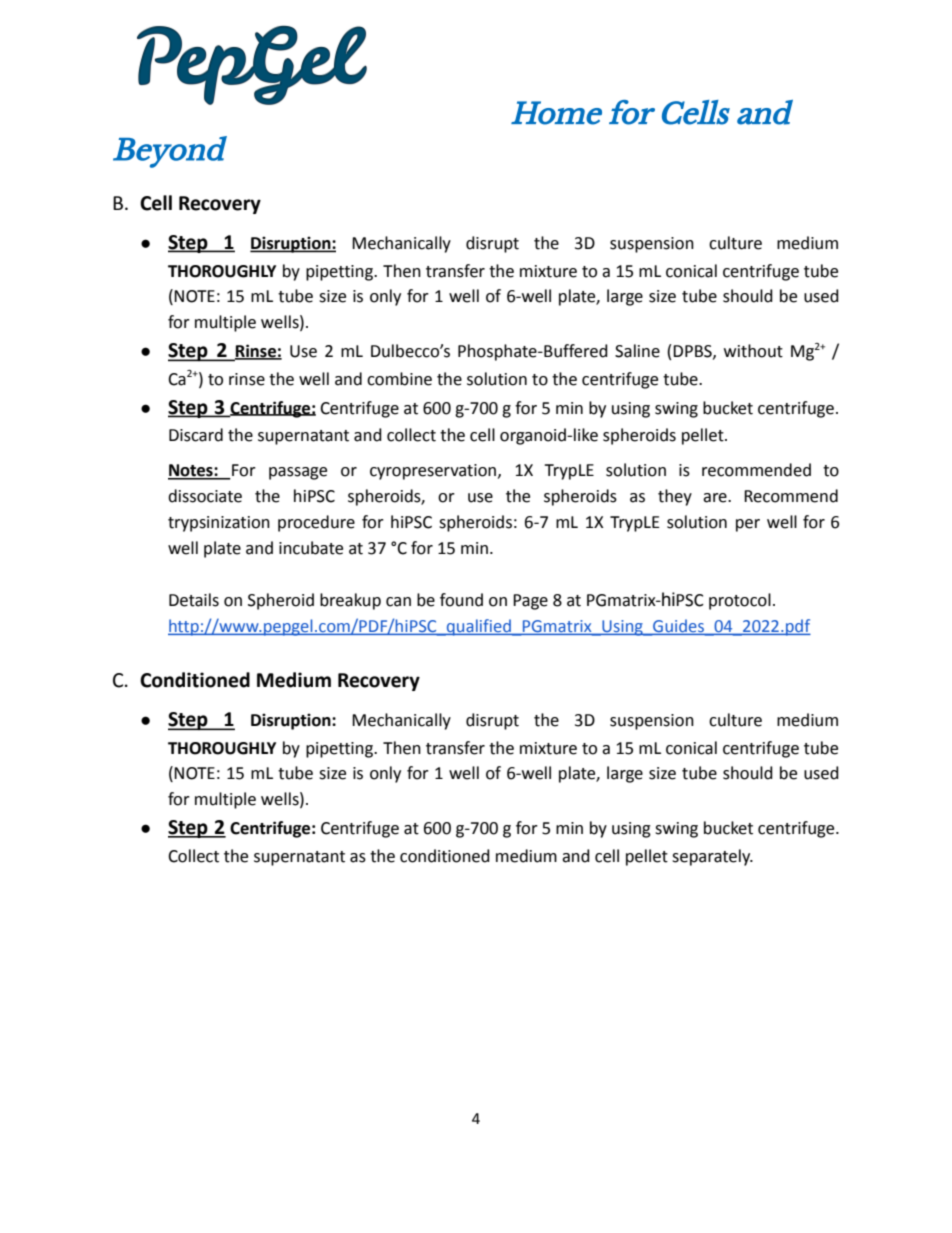 The image size is (952, 1233). What do you see at coordinates (194, 600) in the screenshot?
I see `Details` at bounding box center [194, 600].
